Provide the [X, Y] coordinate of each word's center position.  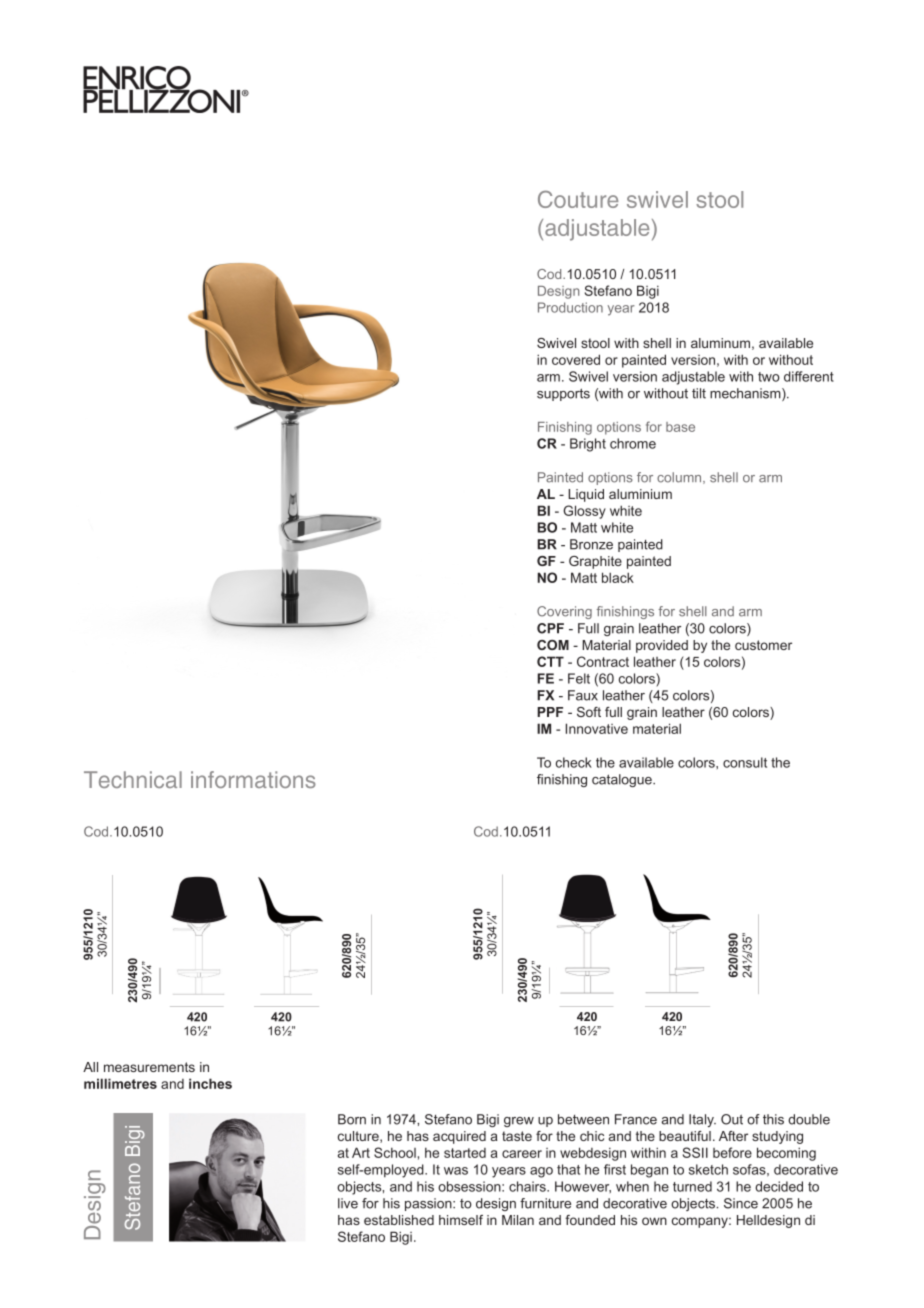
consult [745, 762]
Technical [133, 779]
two [769, 377]
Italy [702, 1120]
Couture [578, 199]
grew [519, 1122]
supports [563, 394]
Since [741, 1203]
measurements [149, 1067]
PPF [550, 712]
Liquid [586, 495]
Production [570, 307]
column [680, 478]
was [456, 1171]
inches [210, 1083]
